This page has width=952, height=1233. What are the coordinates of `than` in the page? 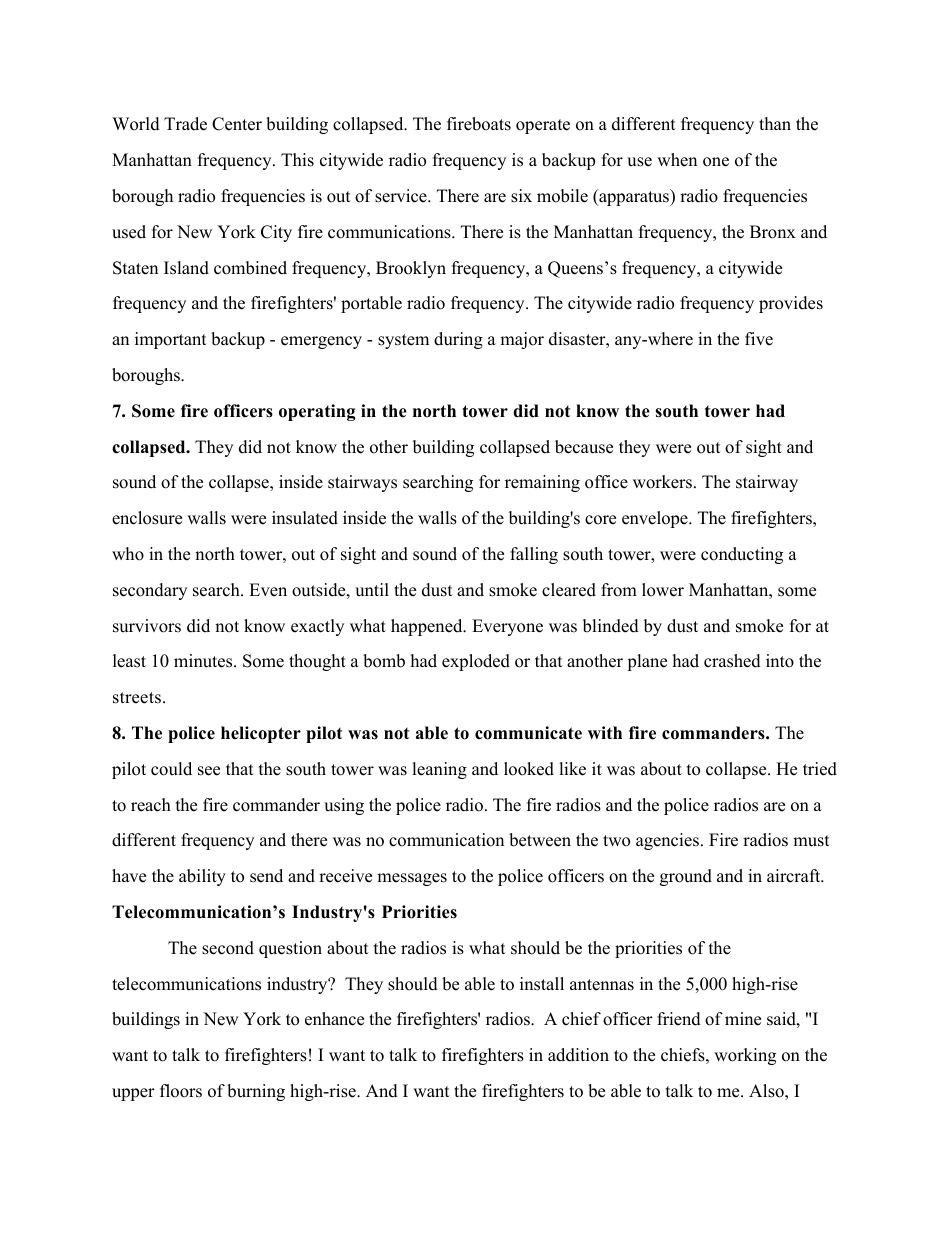 It's located at (775, 123).
